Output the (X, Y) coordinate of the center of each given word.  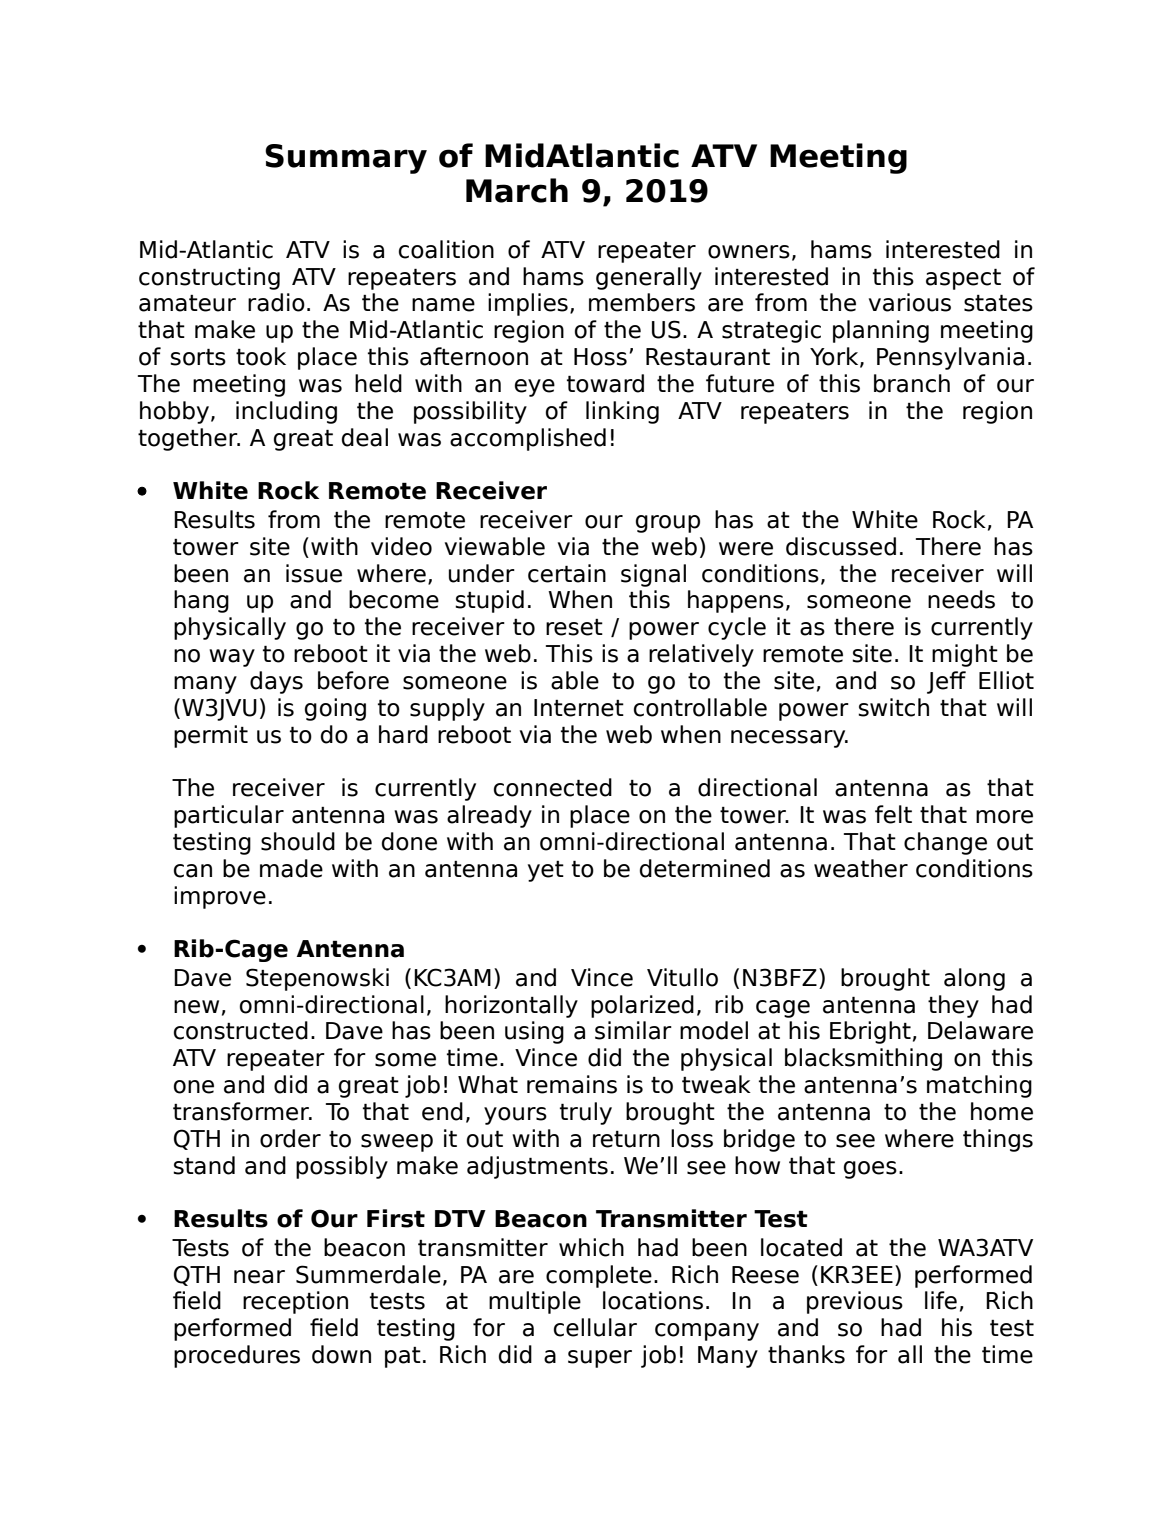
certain (567, 573)
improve (220, 897)
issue (314, 573)
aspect (963, 279)
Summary (346, 159)
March (517, 190)
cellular (595, 1327)
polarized (642, 1006)
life (941, 1300)
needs (961, 599)
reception (295, 1302)
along (974, 979)
